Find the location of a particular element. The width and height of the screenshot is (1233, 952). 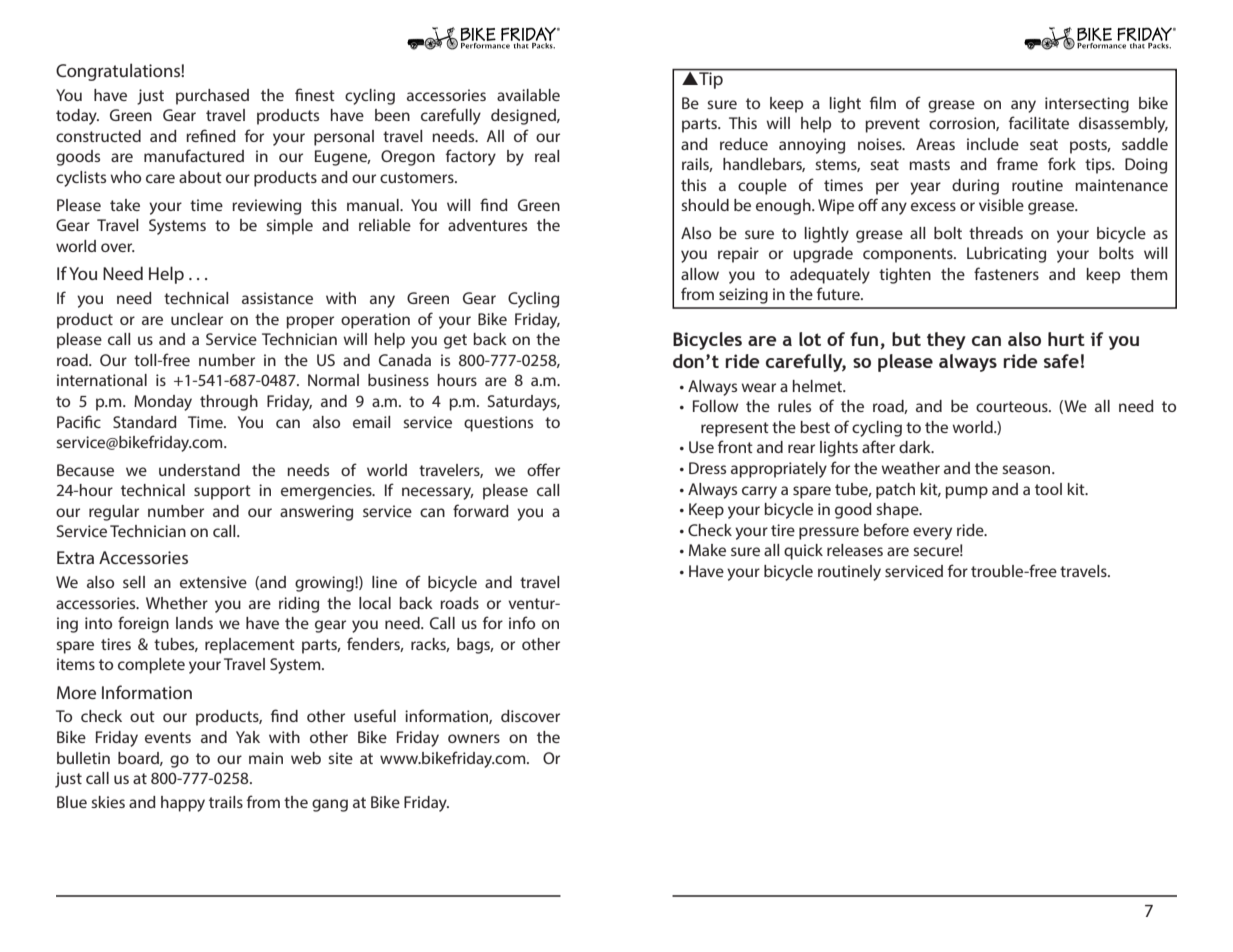

happy is located at coordinates (183, 804).
